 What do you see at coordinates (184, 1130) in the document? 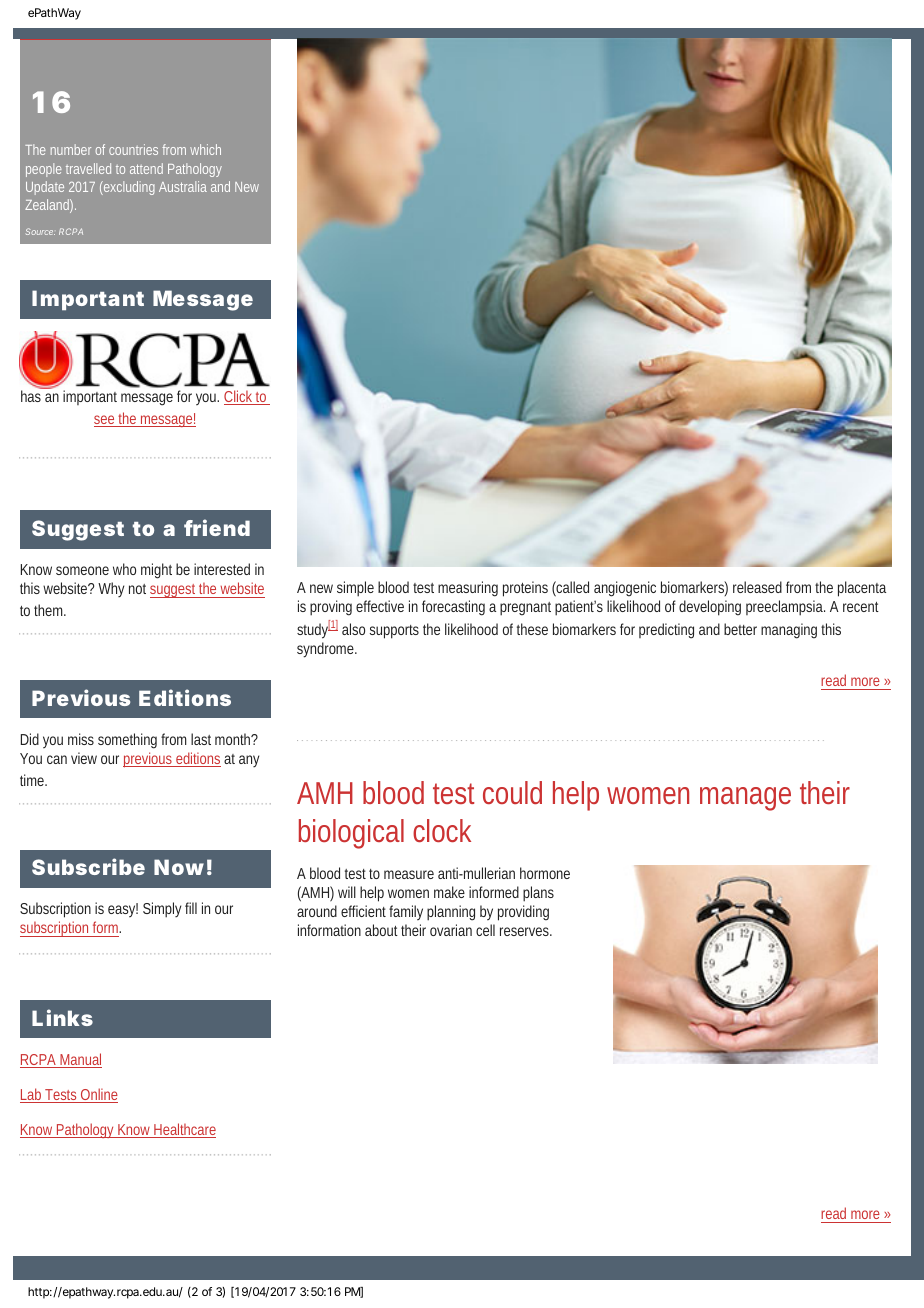
I see `Healthcare` at bounding box center [184, 1130].
